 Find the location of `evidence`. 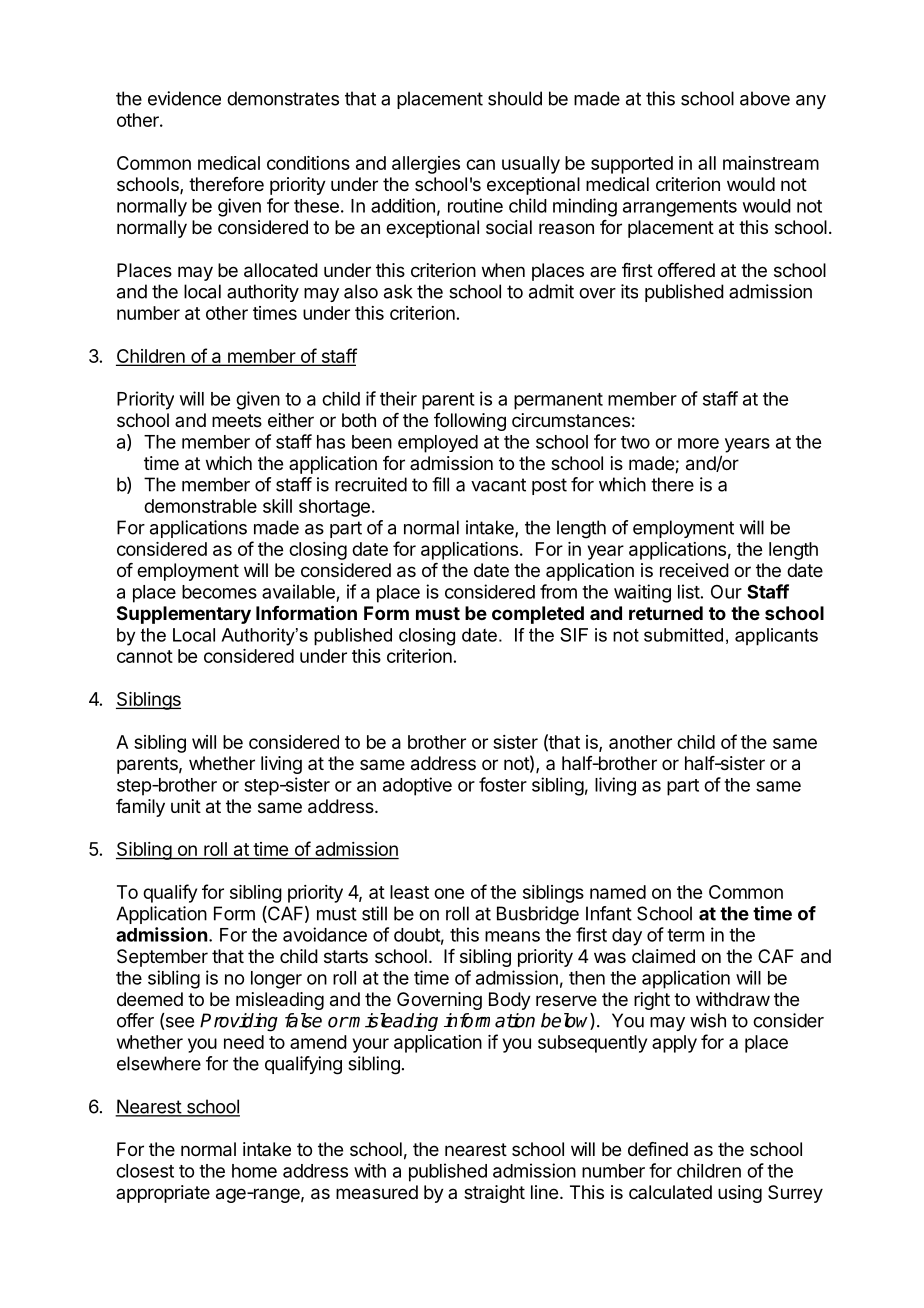

evidence is located at coordinates (184, 98).
